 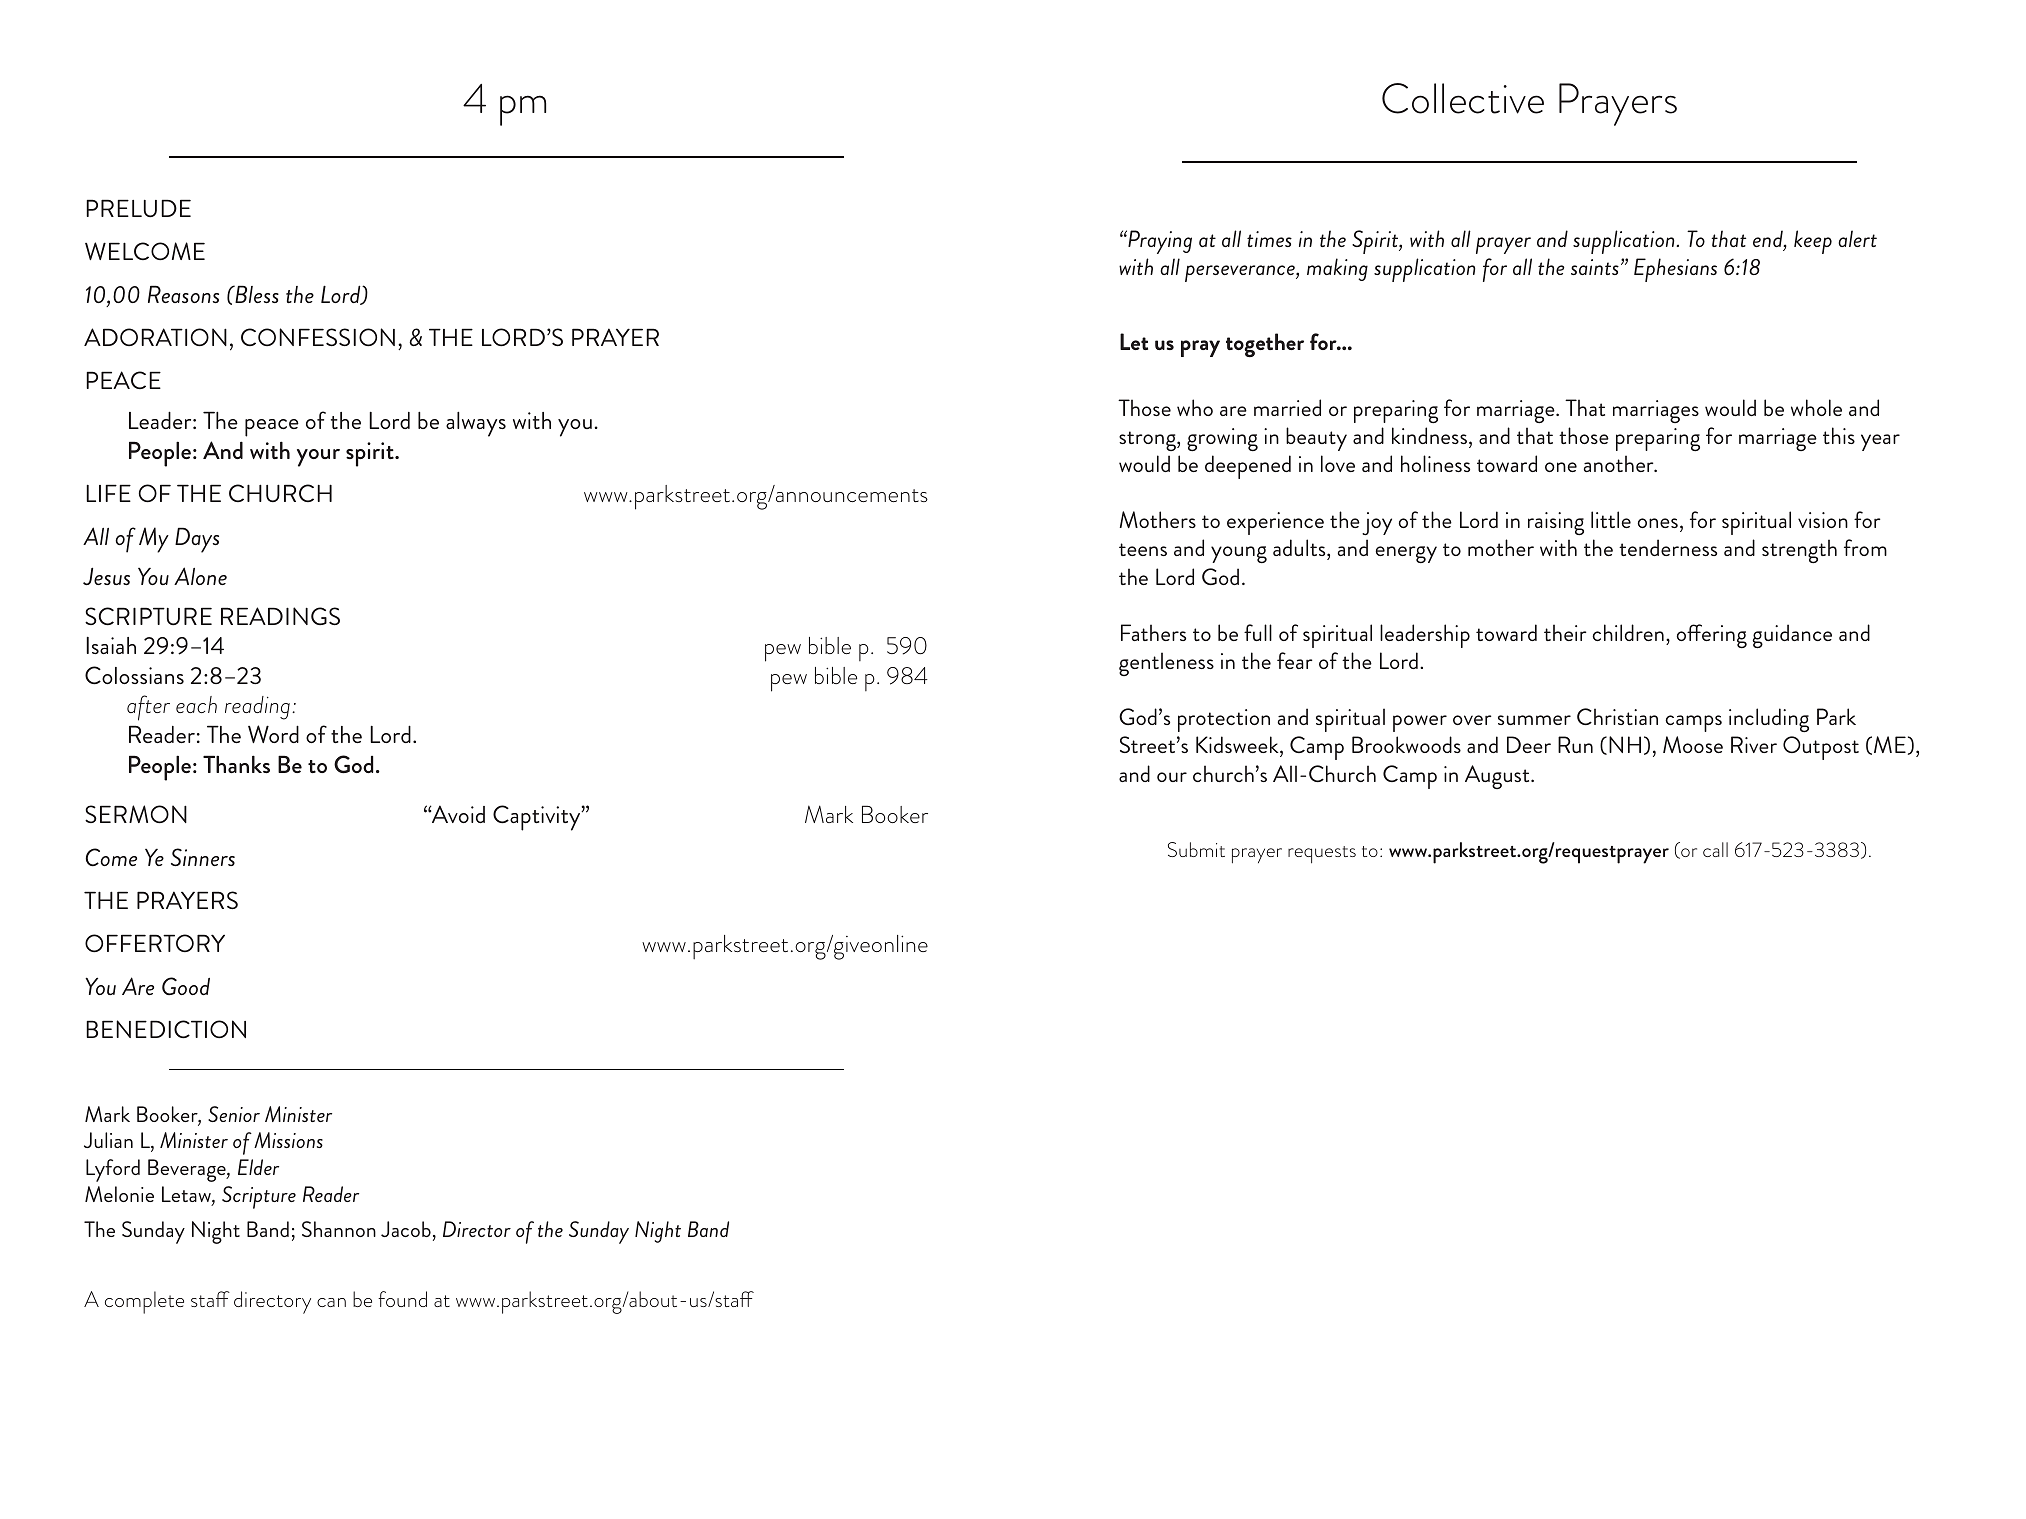 What do you see at coordinates (331, 1302) in the screenshot?
I see `can` at bounding box center [331, 1302].
